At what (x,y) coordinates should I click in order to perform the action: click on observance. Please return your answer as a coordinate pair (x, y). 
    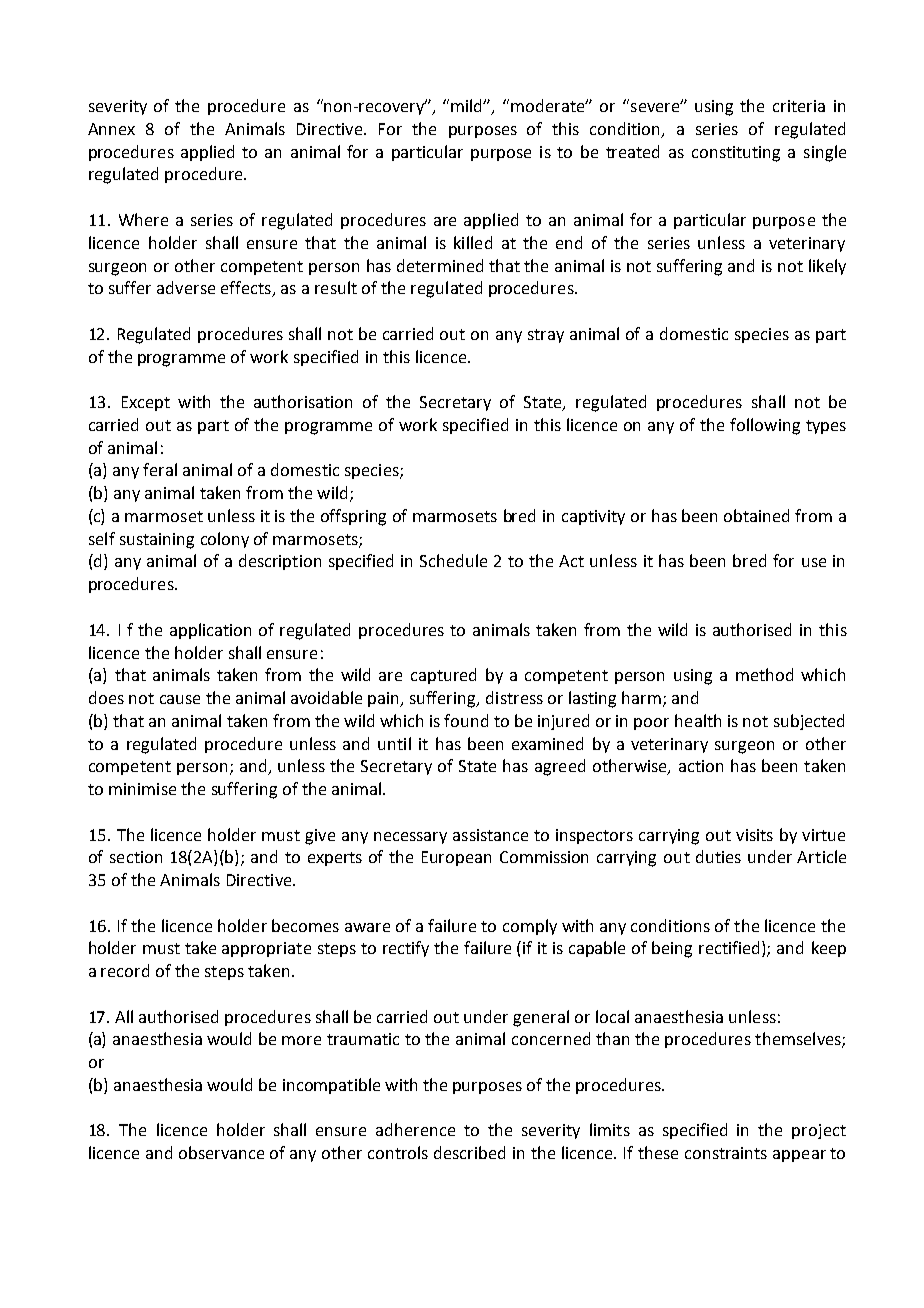
    Looking at the image, I should click on (221, 1152).
